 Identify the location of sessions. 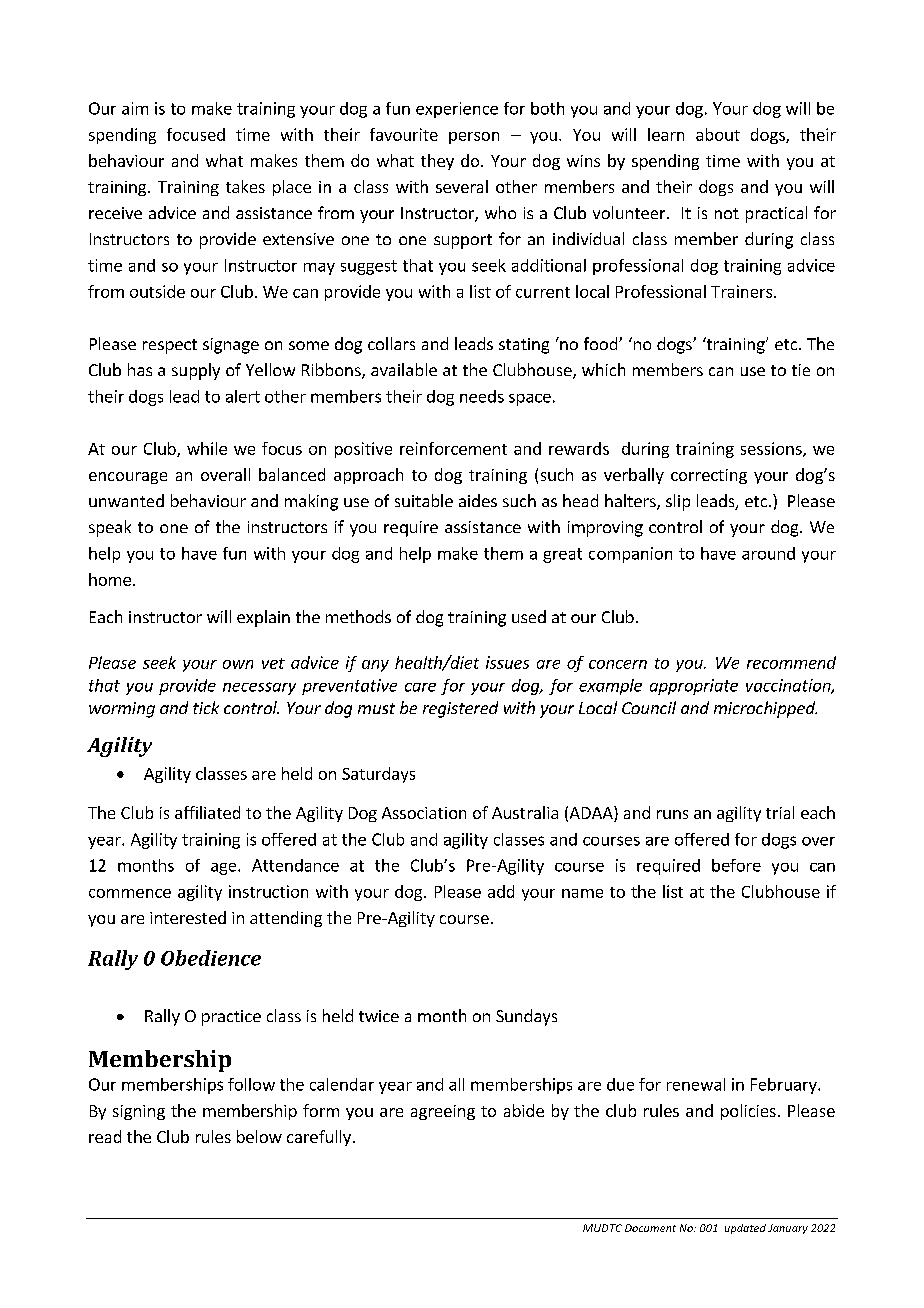
(772, 449).
